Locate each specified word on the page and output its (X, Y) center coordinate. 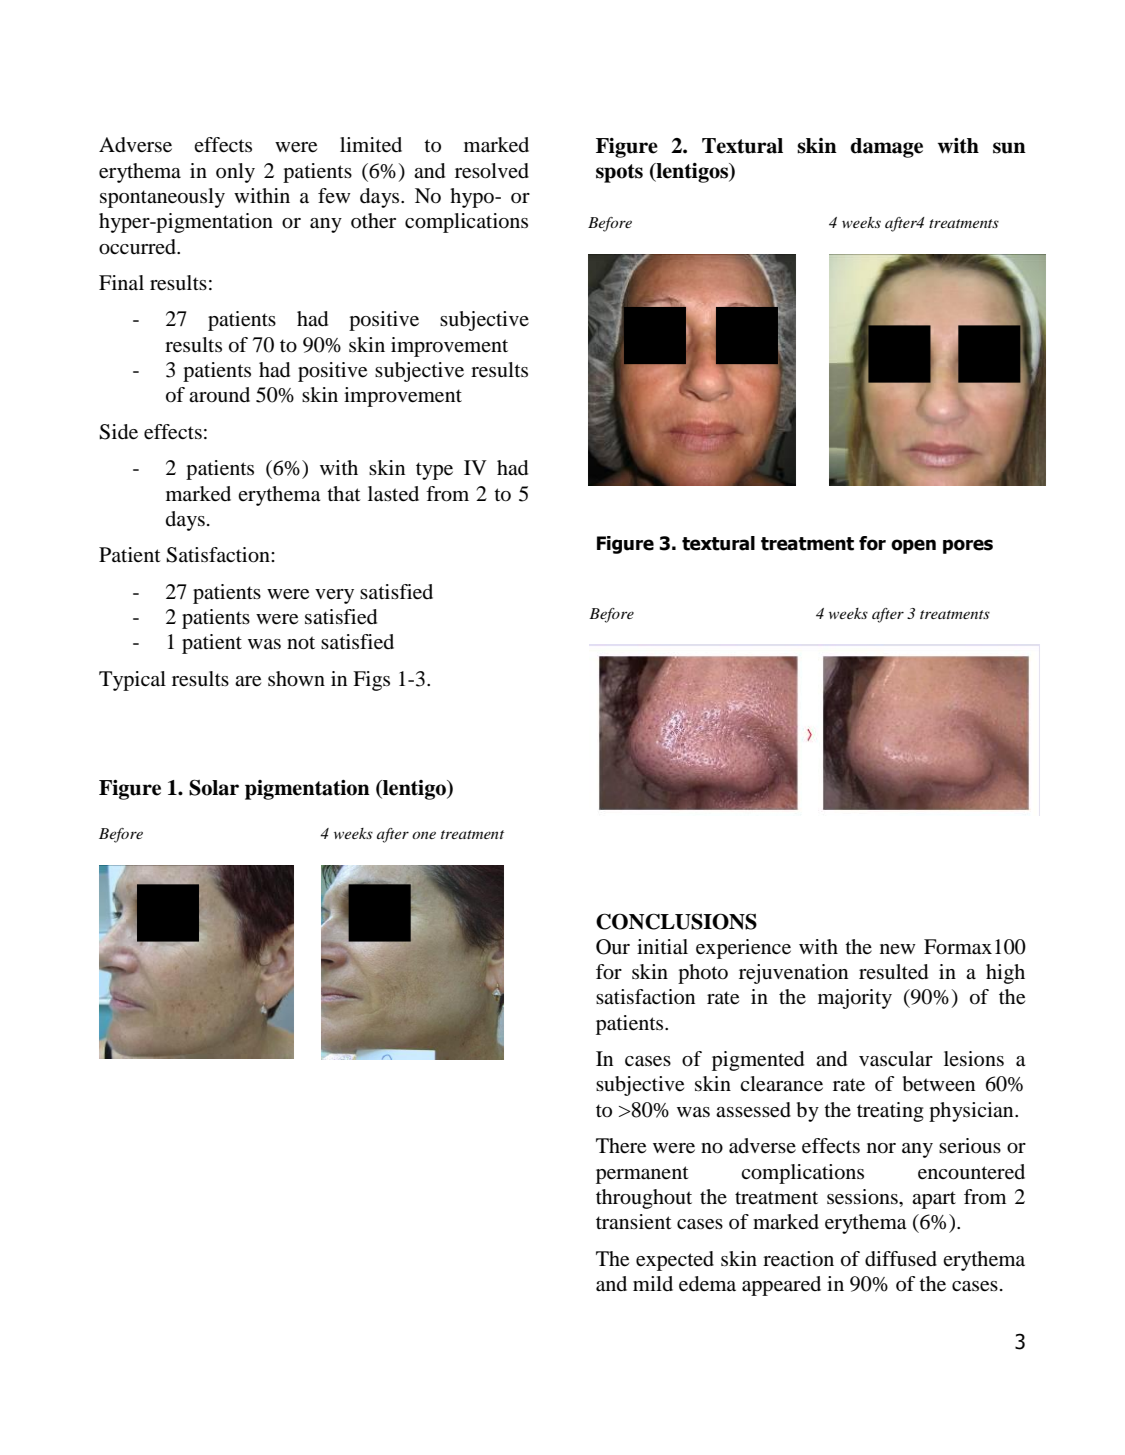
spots (619, 173)
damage (886, 148)
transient (634, 1221)
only (235, 173)
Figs (371, 681)
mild (653, 1283)
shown (296, 679)
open (913, 546)
